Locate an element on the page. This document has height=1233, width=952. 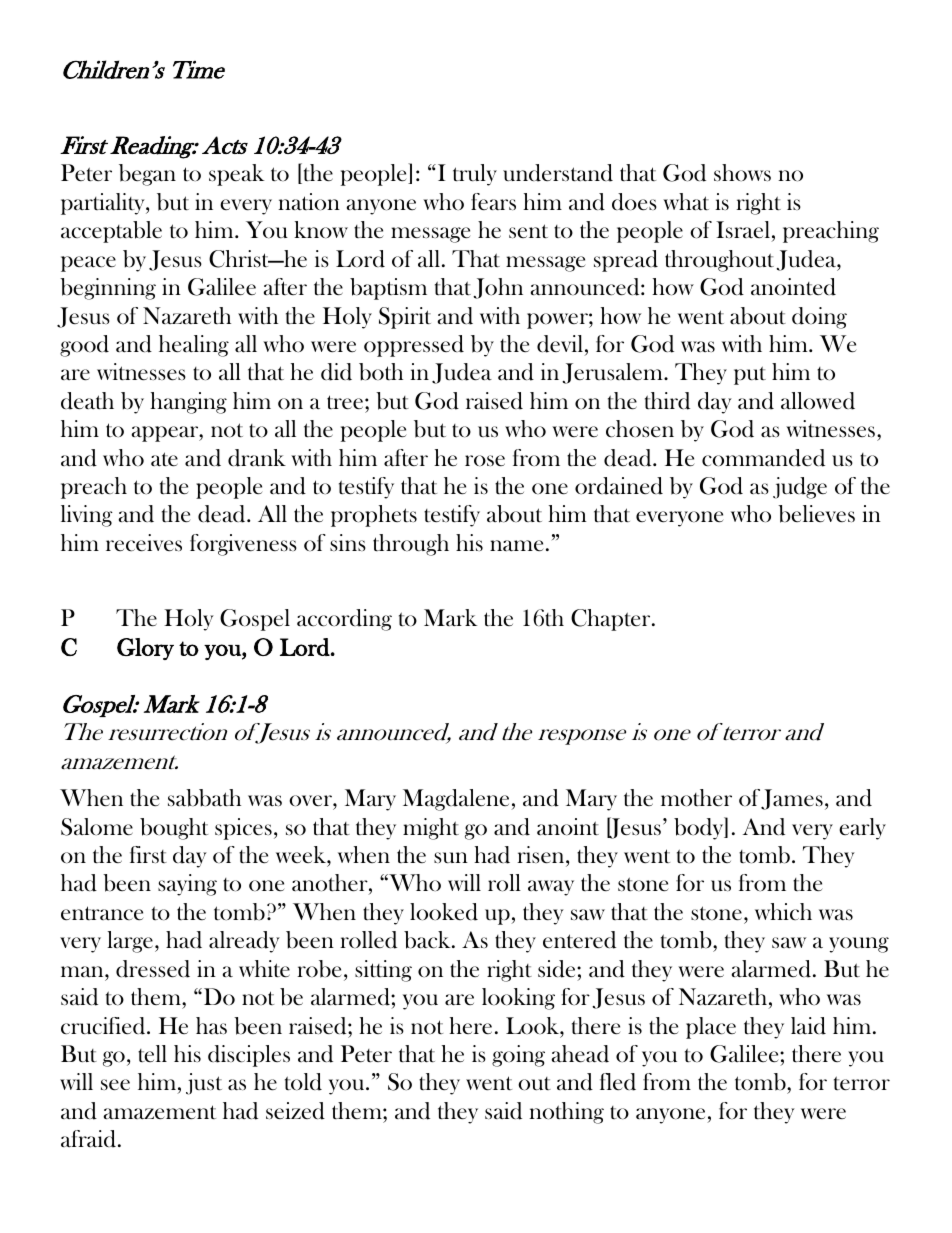
Israel is located at coordinates (743, 229).
